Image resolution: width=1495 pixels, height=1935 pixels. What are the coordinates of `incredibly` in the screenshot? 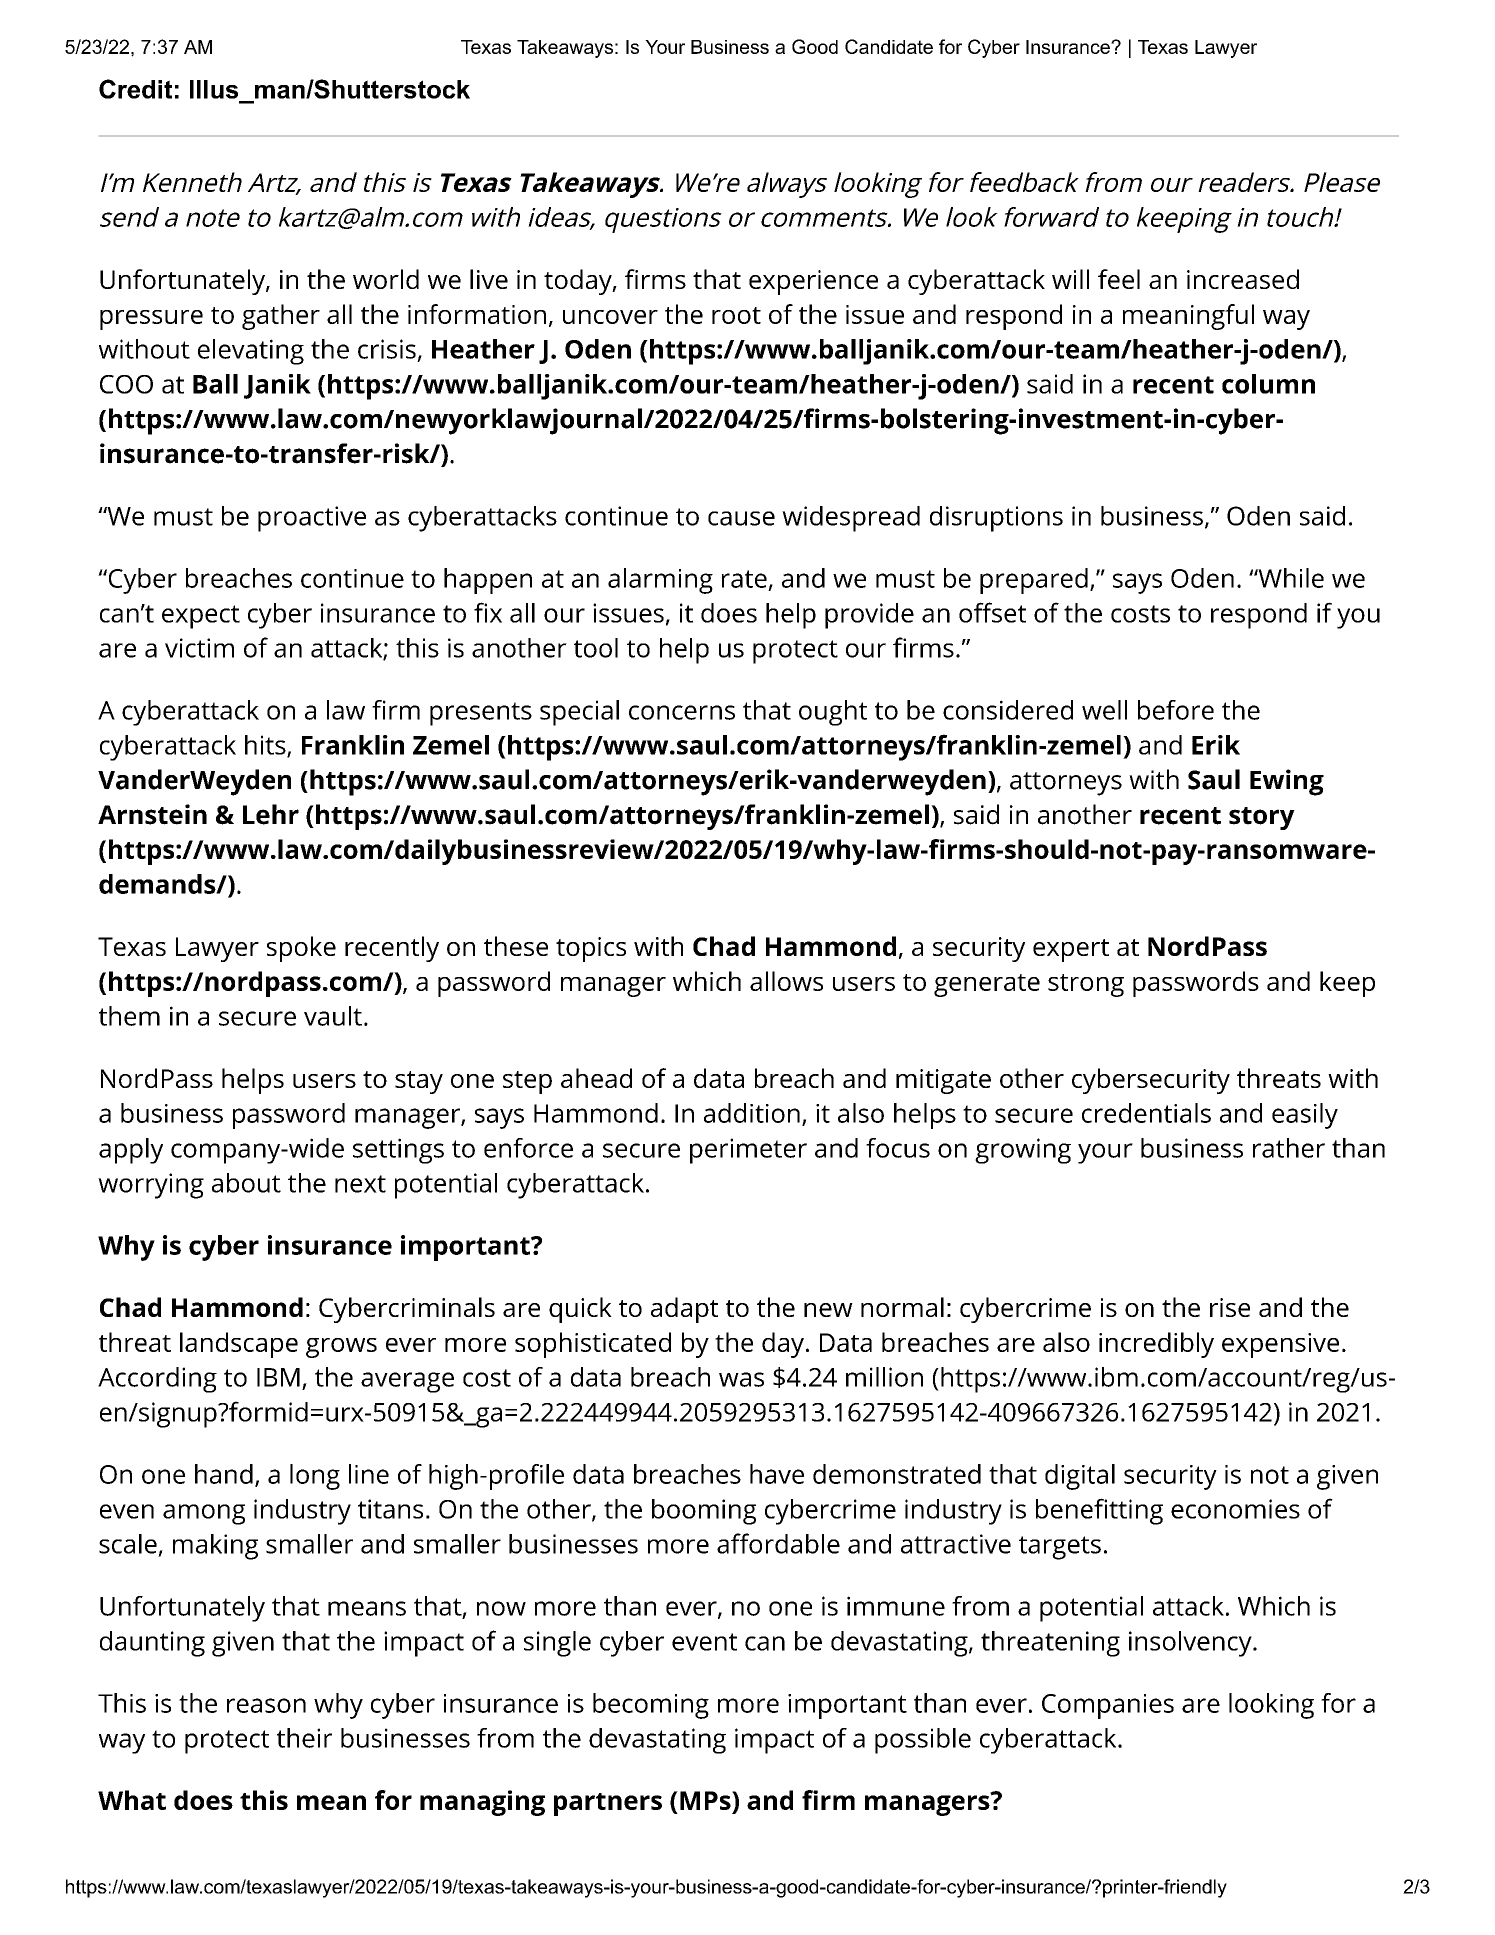 It's located at (1156, 1345).
